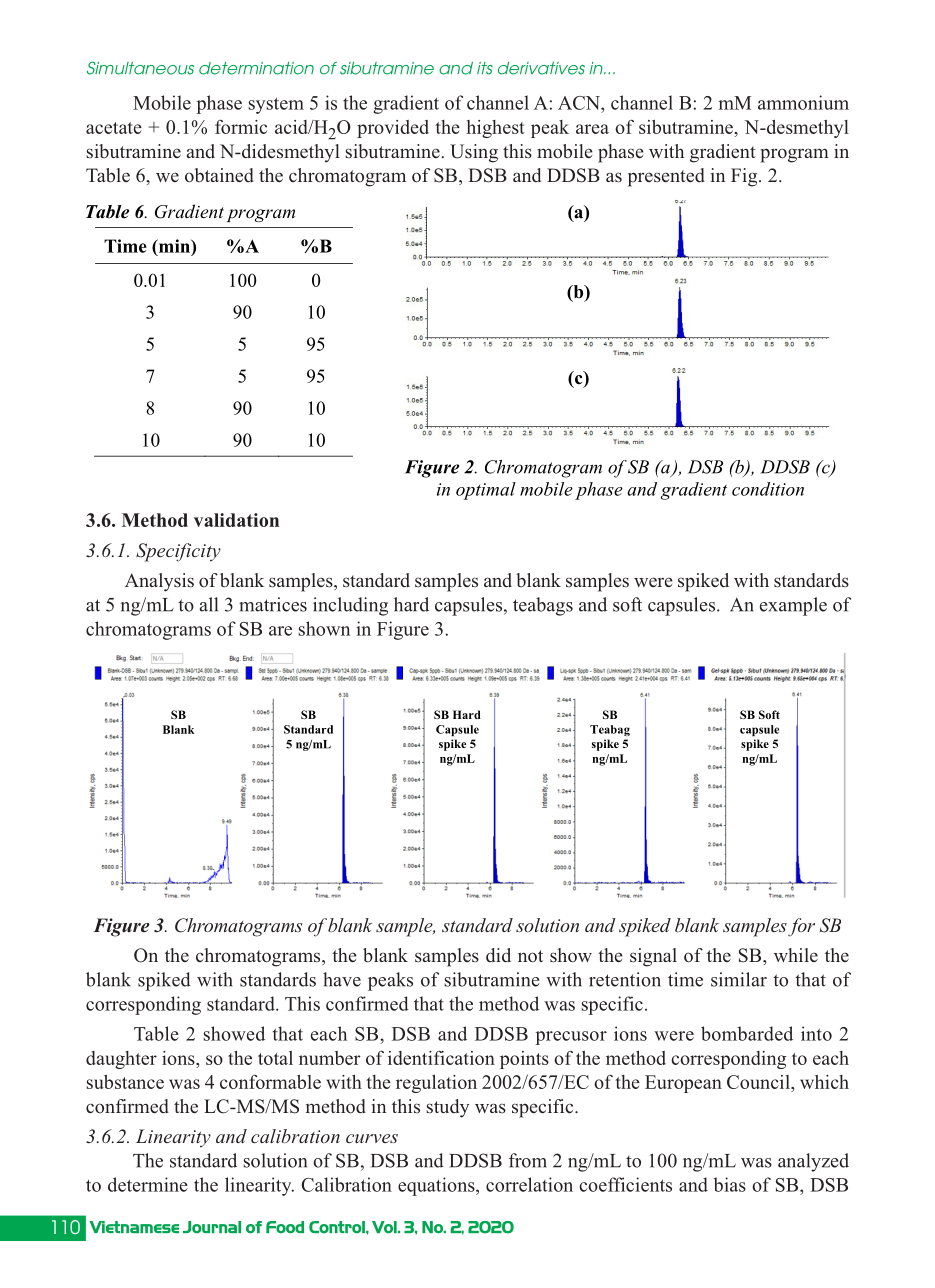 The height and width of the image is (1288, 935). Describe the element at coordinates (793, 606) in the image. I see `example` at that location.
